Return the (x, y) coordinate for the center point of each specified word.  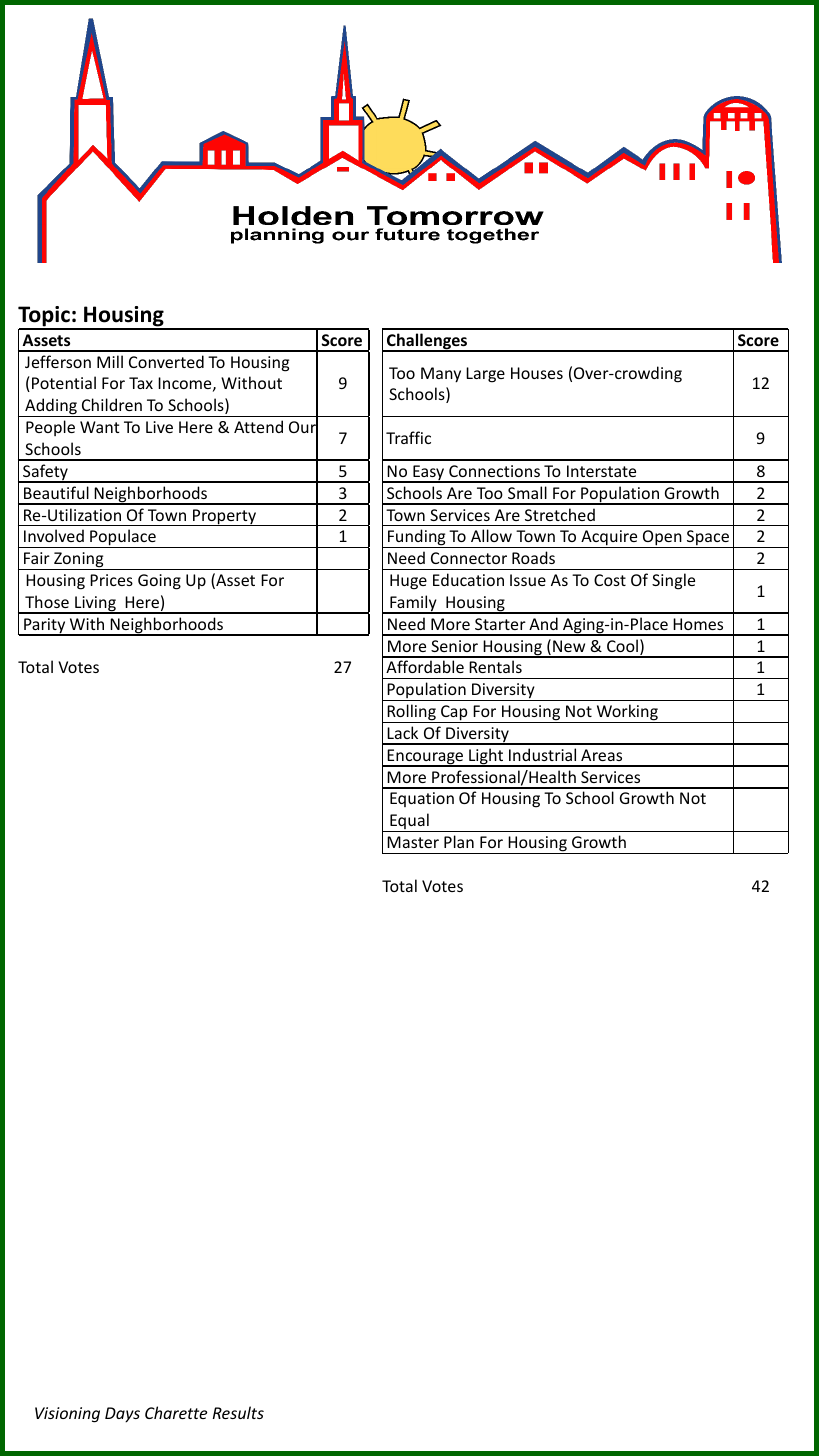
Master (413, 842)
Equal (409, 822)
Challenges (427, 342)
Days (122, 1415)
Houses (537, 373)
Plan (459, 841)
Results (238, 1412)
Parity (45, 627)
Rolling (412, 713)
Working (627, 713)
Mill (110, 361)
